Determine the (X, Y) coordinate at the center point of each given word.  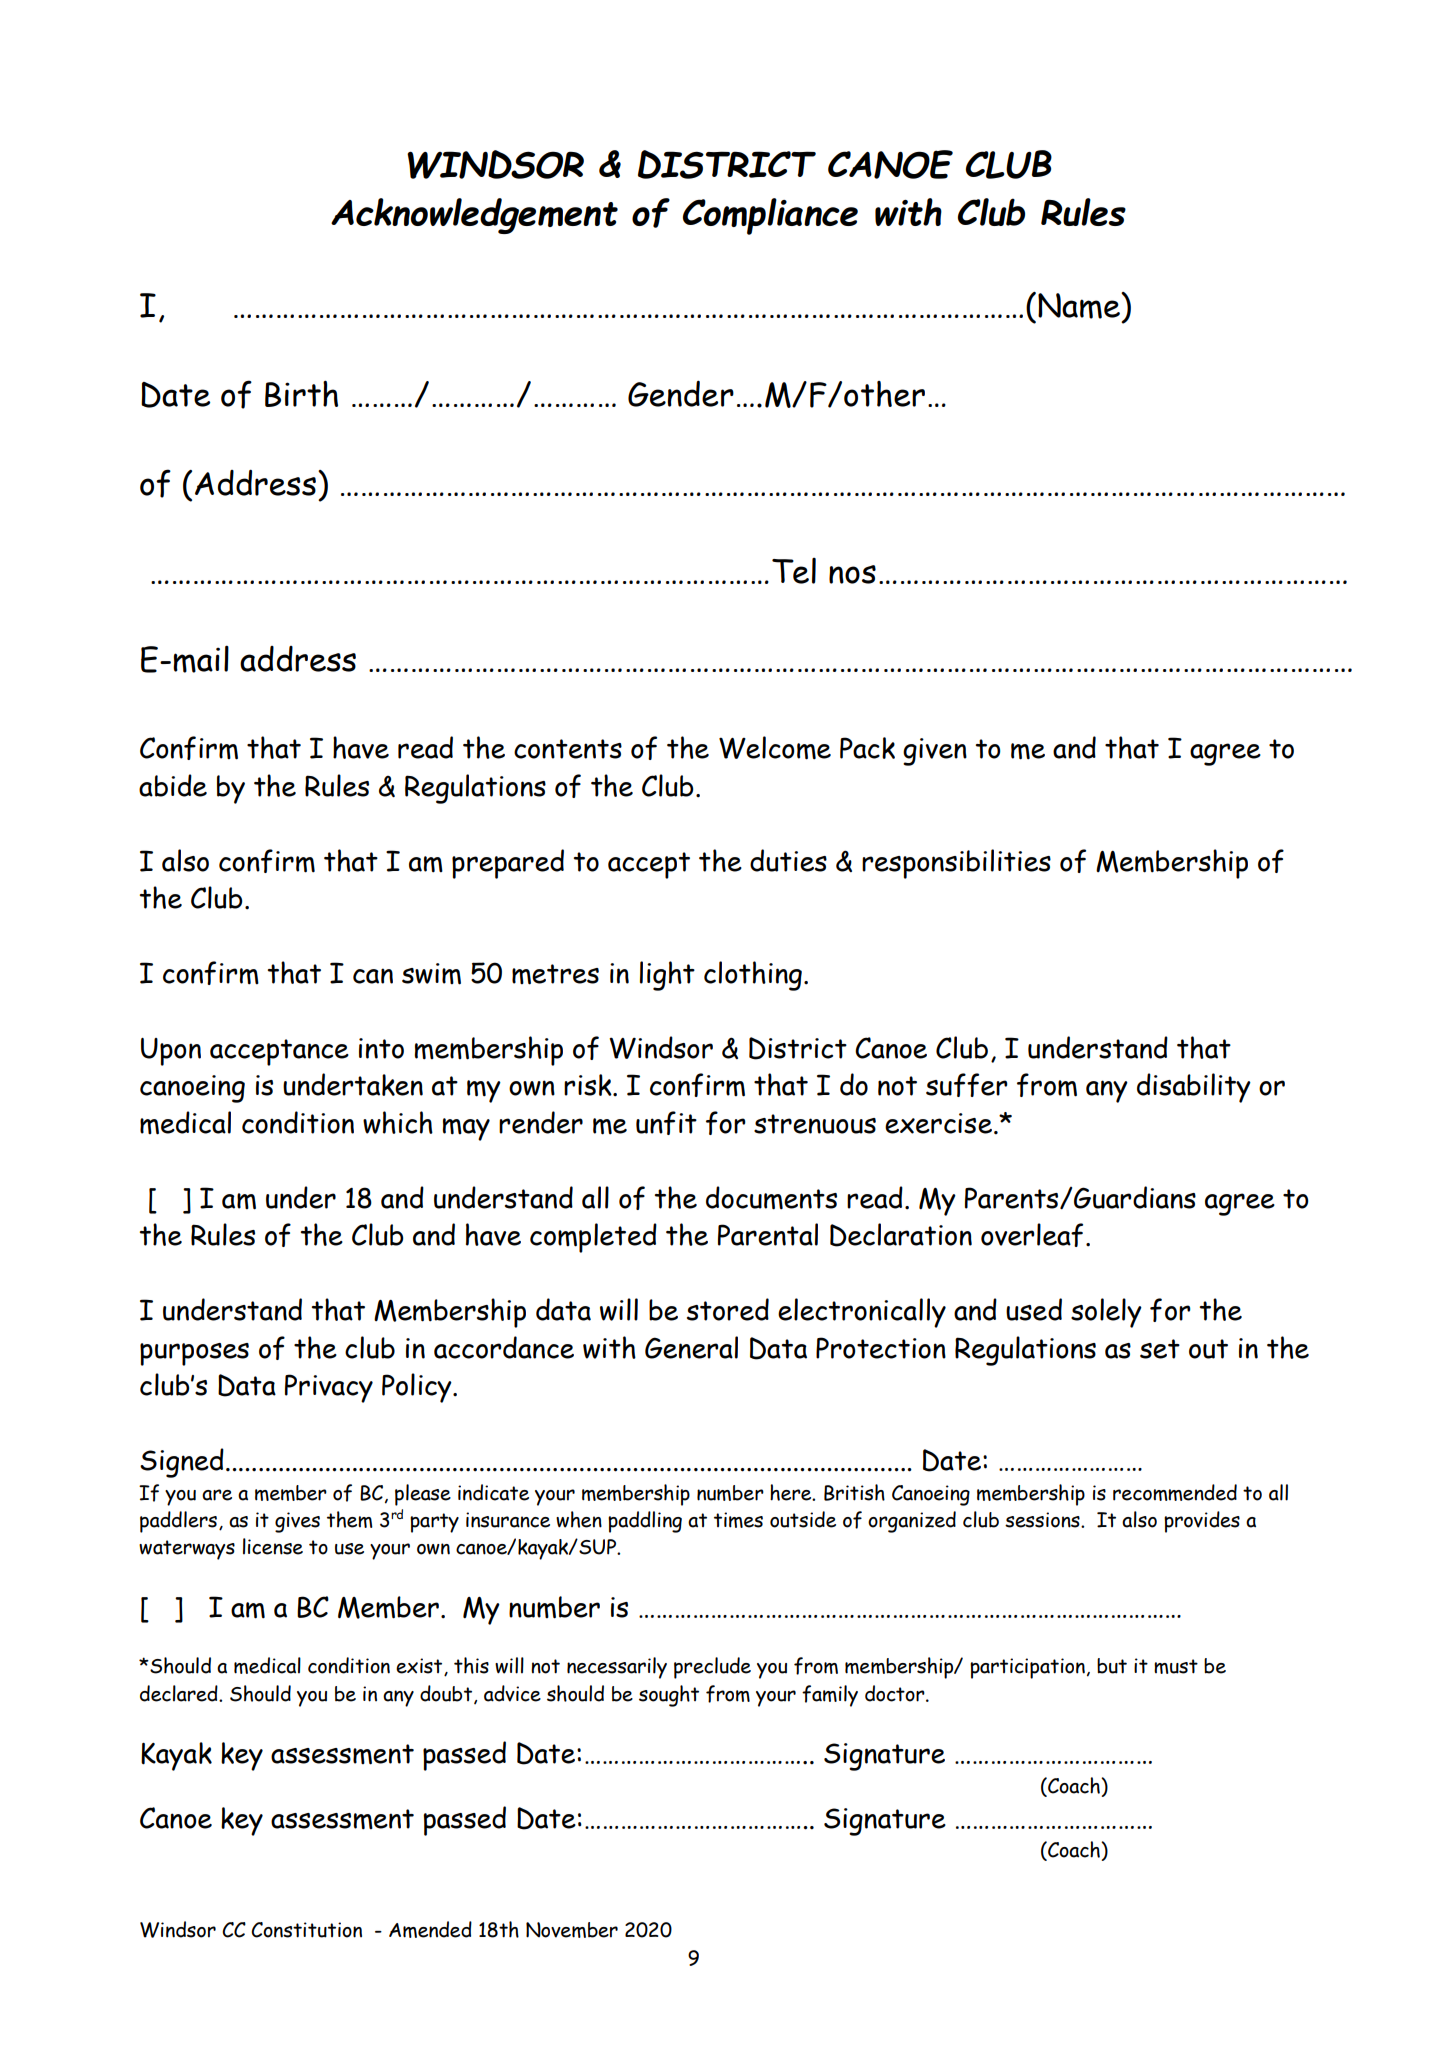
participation (1027, 1668)
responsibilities (956, 864)
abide (173, 785)
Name (1080, 306)
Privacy (329, 1388)
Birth (301, 393)
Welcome (775, 748)
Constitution (306, 1930)
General (691, 1347)
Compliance (770, 216)
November (572, 1930)
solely (1106, 1313)
